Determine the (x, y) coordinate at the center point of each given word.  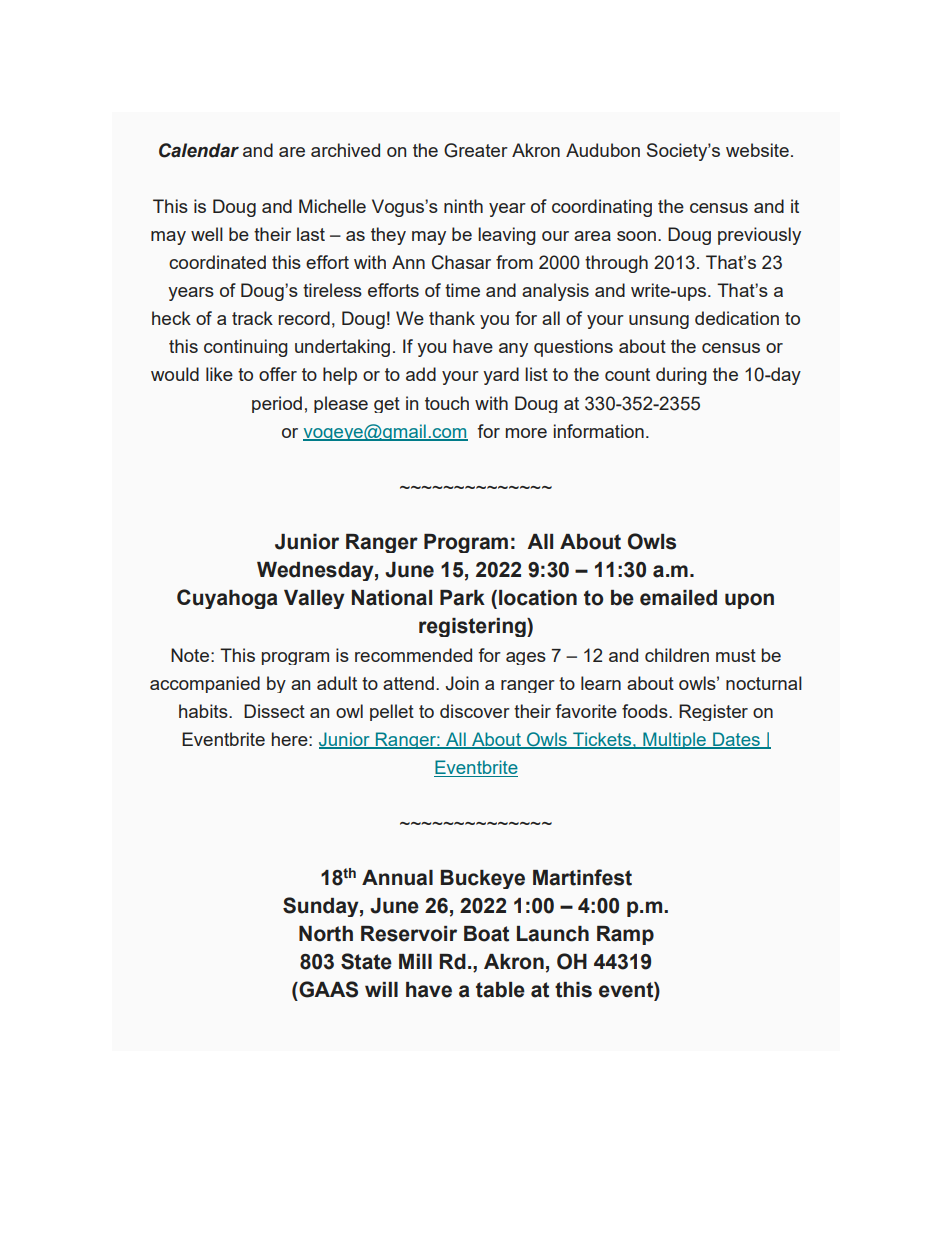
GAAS (327, 989)
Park (462, 598)
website (757, 150)
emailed (678, 598)
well (207, 234)
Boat (486, 934)
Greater (476, 150)
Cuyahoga (227, 599)
